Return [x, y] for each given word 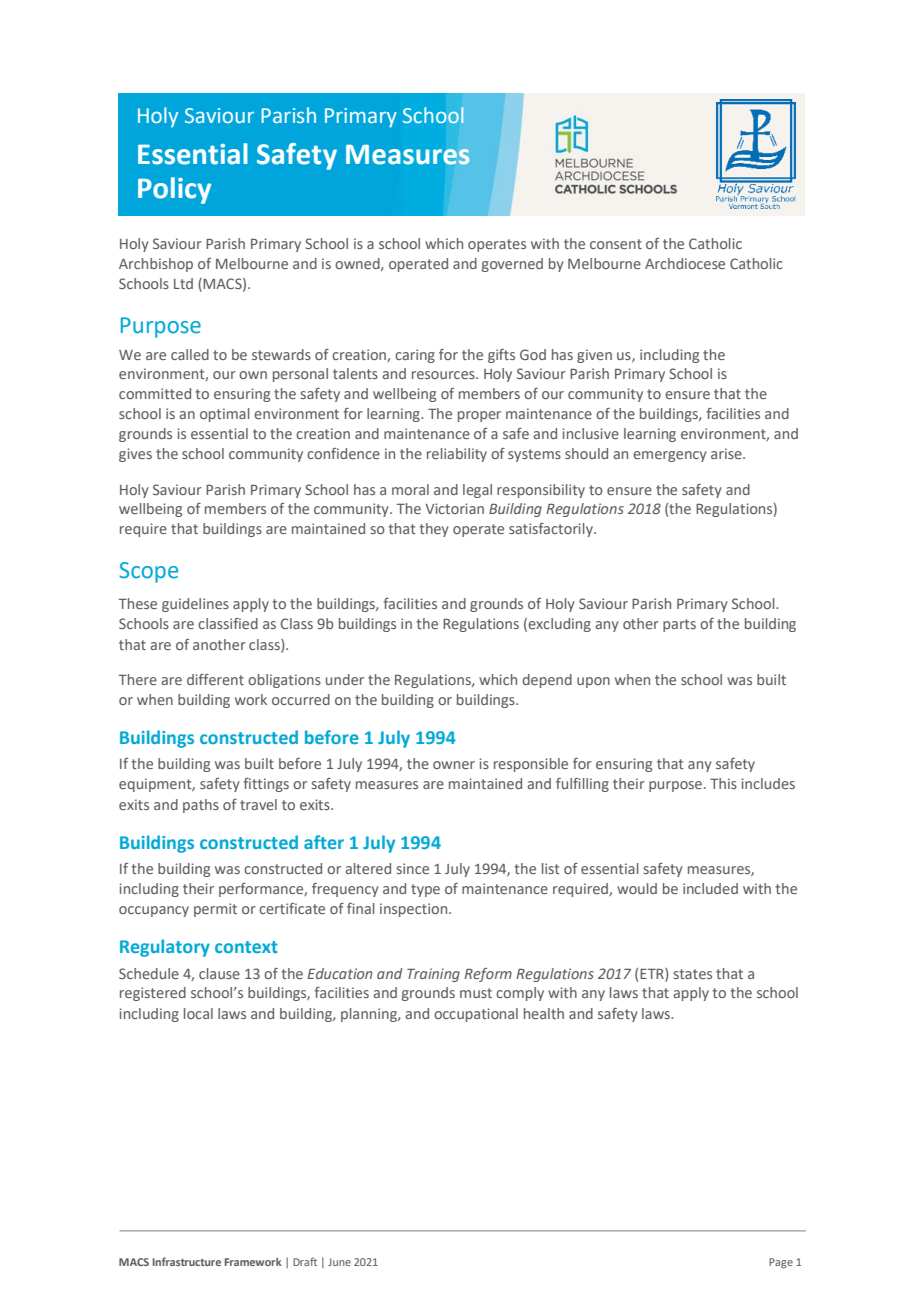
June [339, 1262]
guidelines [195, 605]
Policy [174, 190]
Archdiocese [685, 263]
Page [781, 1263]
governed [512, 265]
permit [215, 910]
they [434, 530]
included [710, 888]
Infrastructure [187, 1261]
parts [679, 625]
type [425, 890]
